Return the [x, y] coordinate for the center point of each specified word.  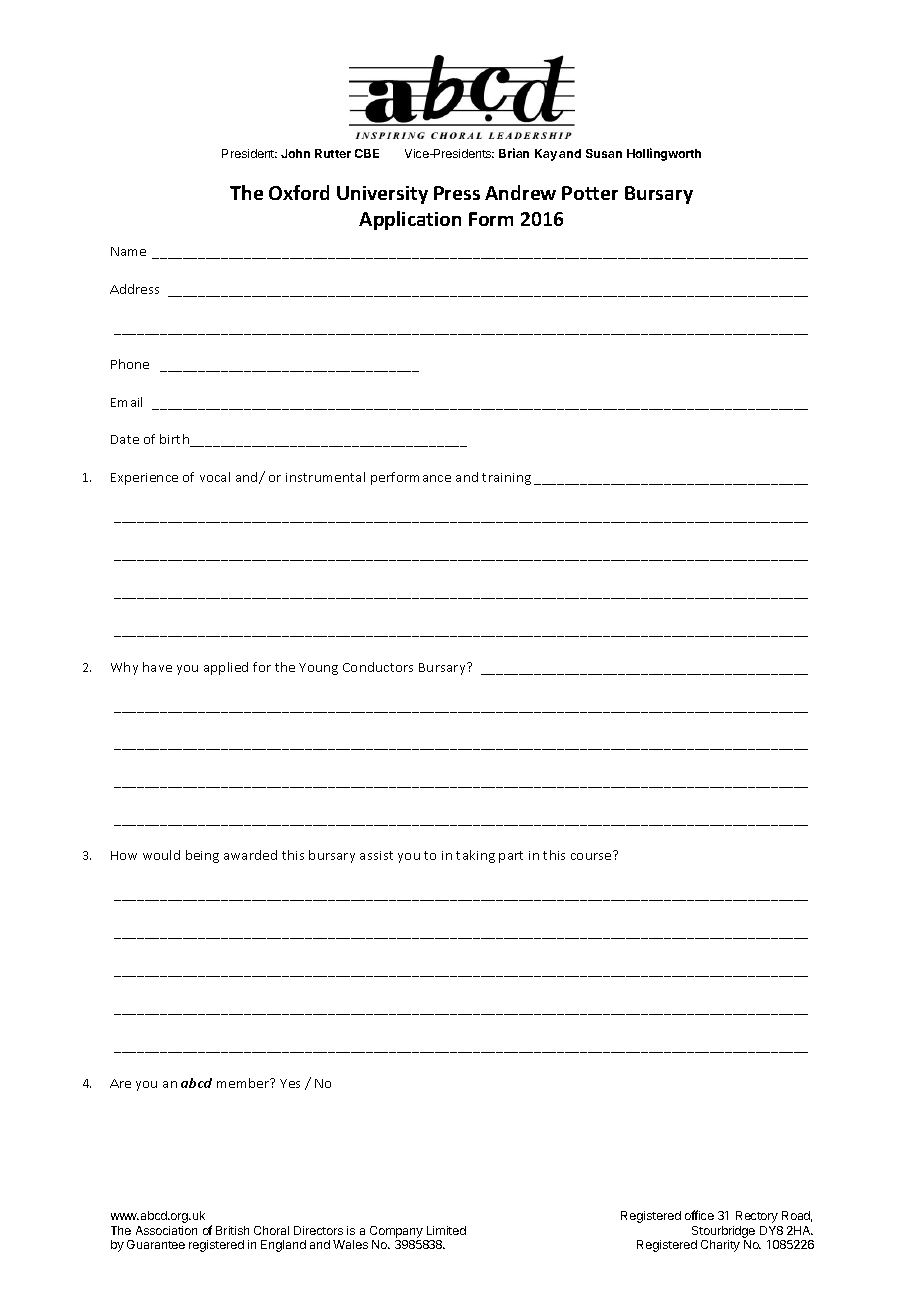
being [202, 856]
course [592, 855]
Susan [604, 153]
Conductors [378, 667]
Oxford [299, 192]
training [506, 479]
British [232, 1230]
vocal [215, 477]
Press [457, 193]
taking [475, 856]
